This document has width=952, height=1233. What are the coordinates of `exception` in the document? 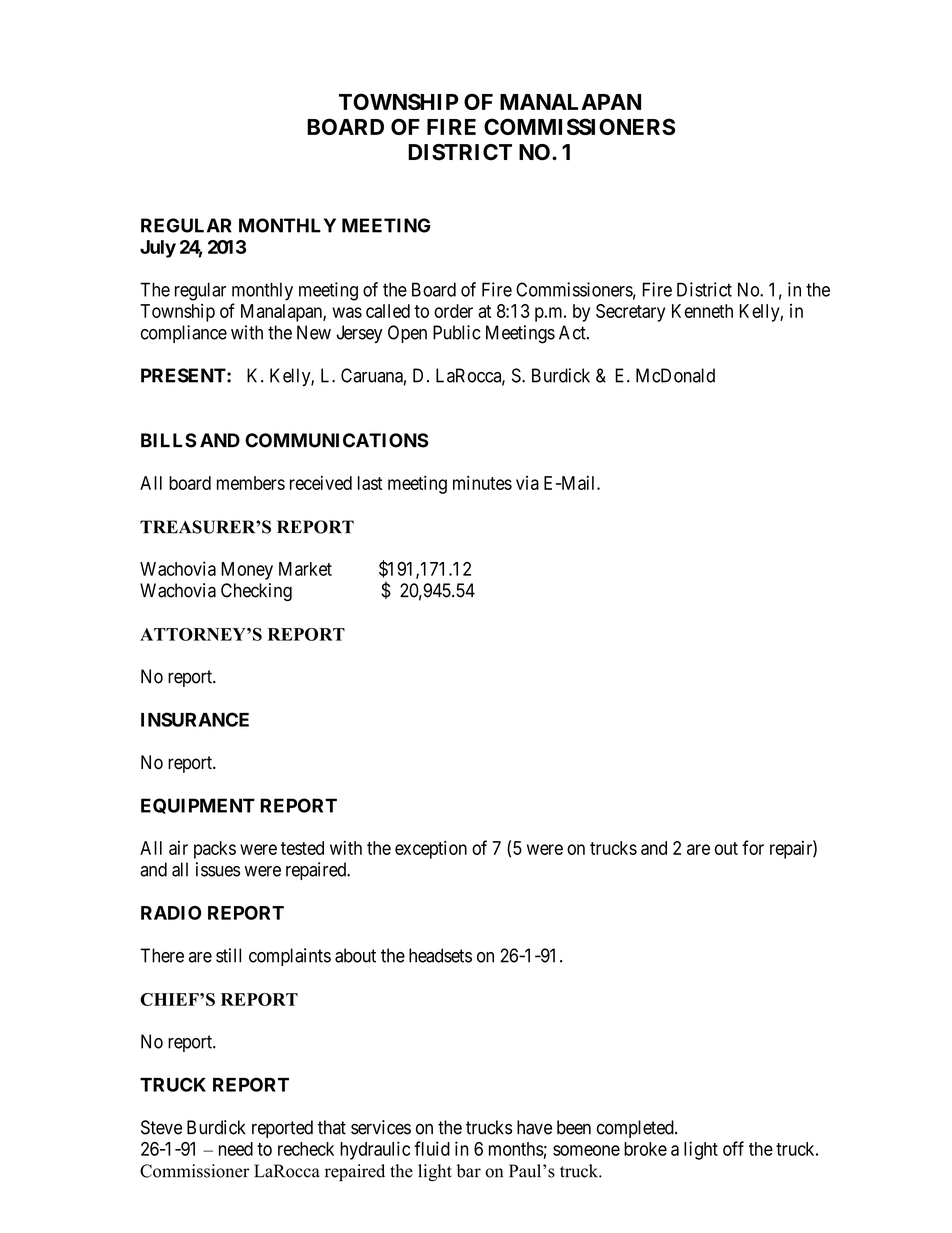 It's located at (431, 849).
